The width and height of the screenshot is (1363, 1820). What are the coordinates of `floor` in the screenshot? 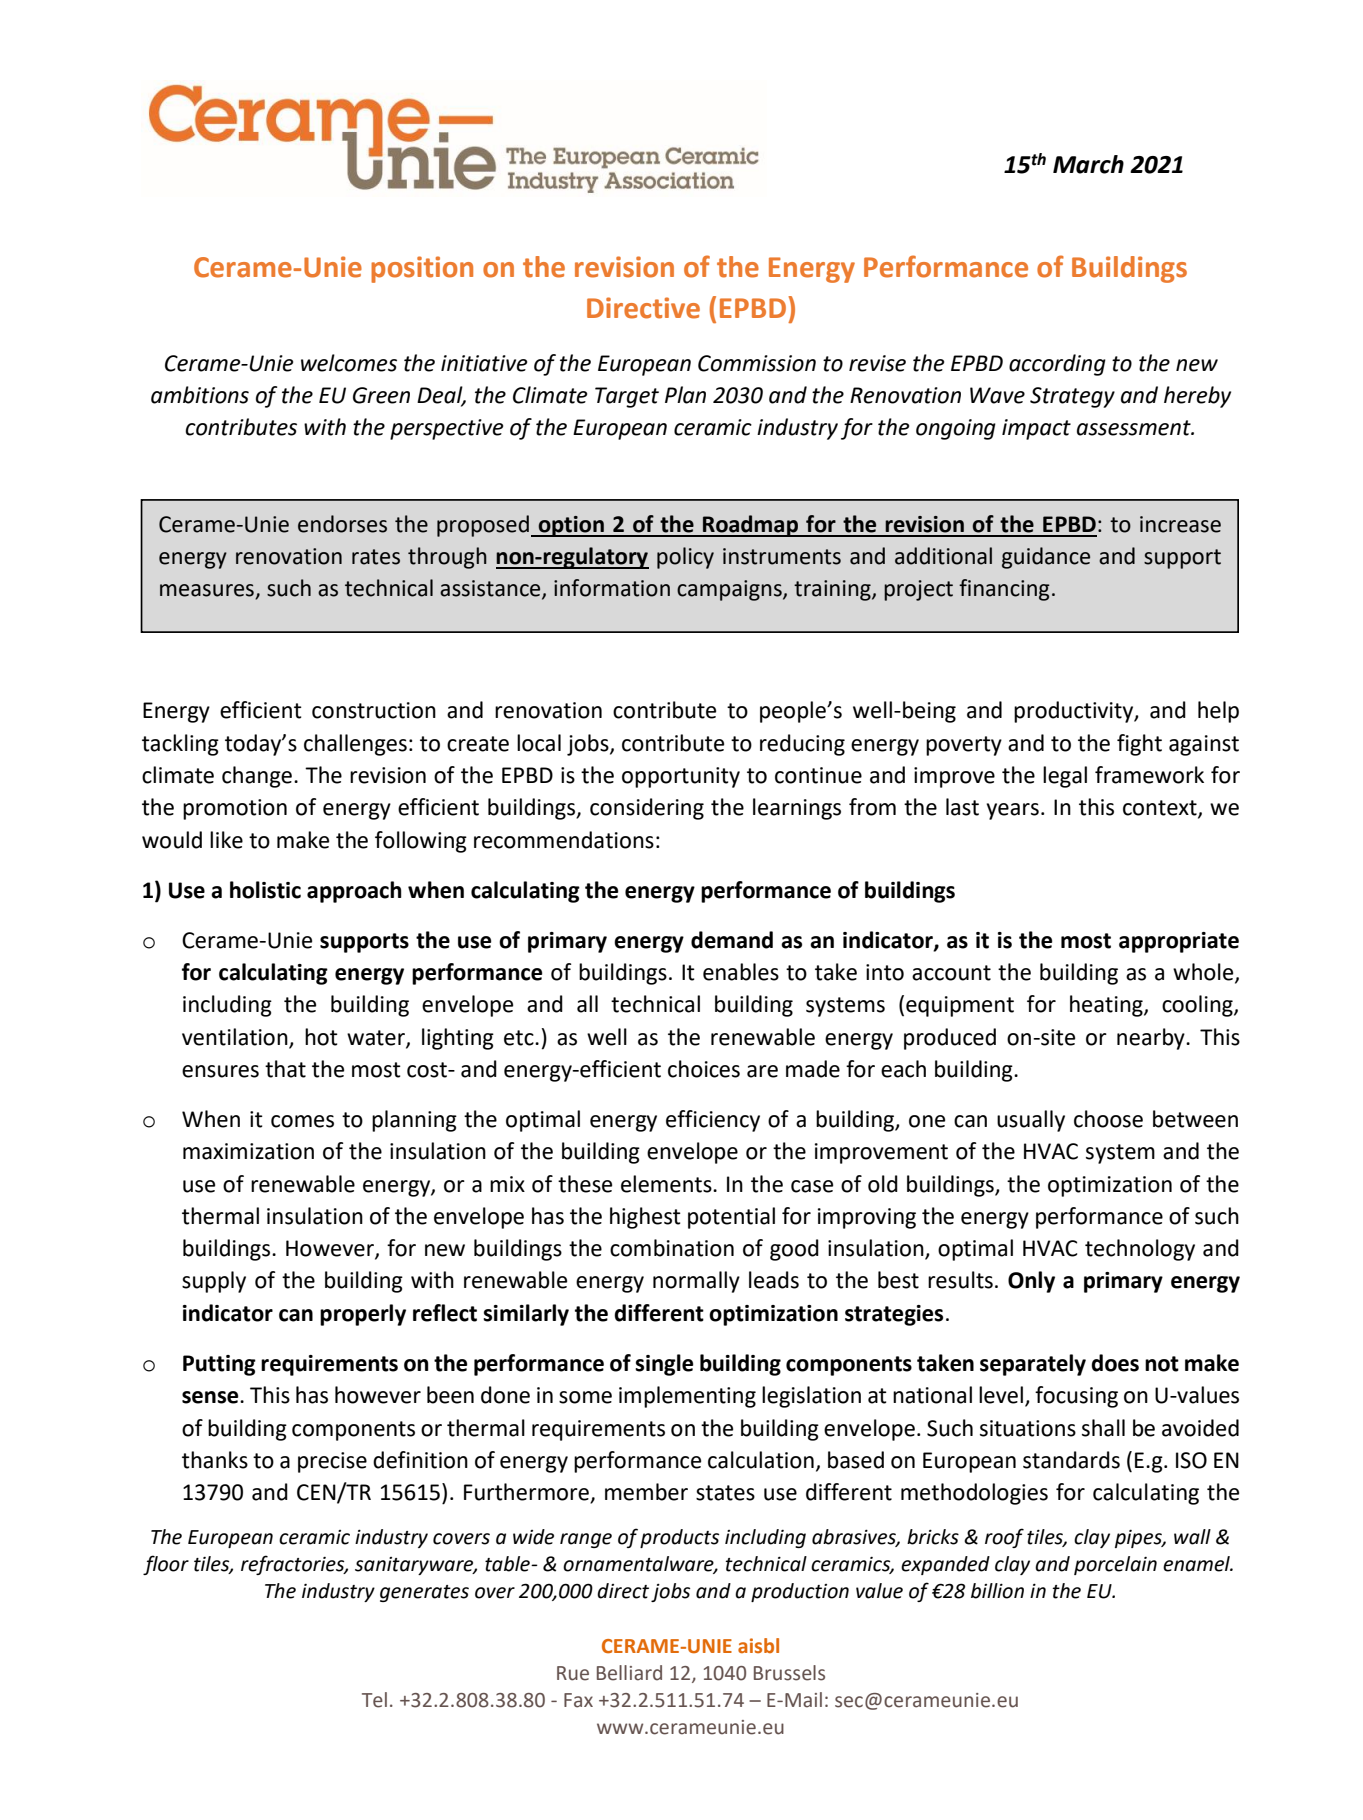 It's located at (166, 1565).
